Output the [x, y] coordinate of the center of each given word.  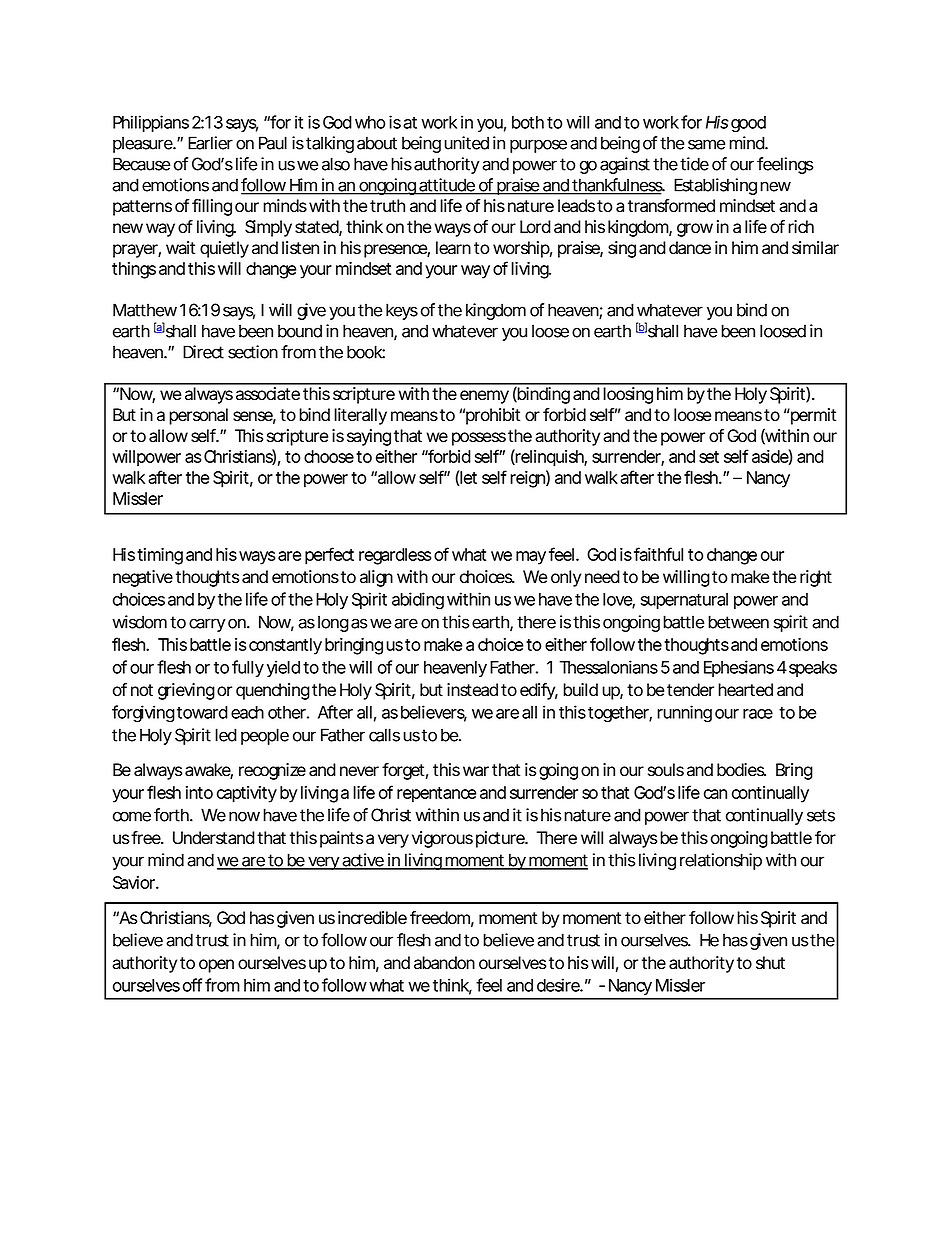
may [531, 558]
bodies [741, 770]
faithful [658, 554]
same [706, 144]
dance [690, 248]
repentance [436, 795]
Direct [203, 352]
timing [160, 556]
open [216, 966]
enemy [484, 397]
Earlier [210, 143]
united [466, 143]
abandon [444, 963]
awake [209, 771]
